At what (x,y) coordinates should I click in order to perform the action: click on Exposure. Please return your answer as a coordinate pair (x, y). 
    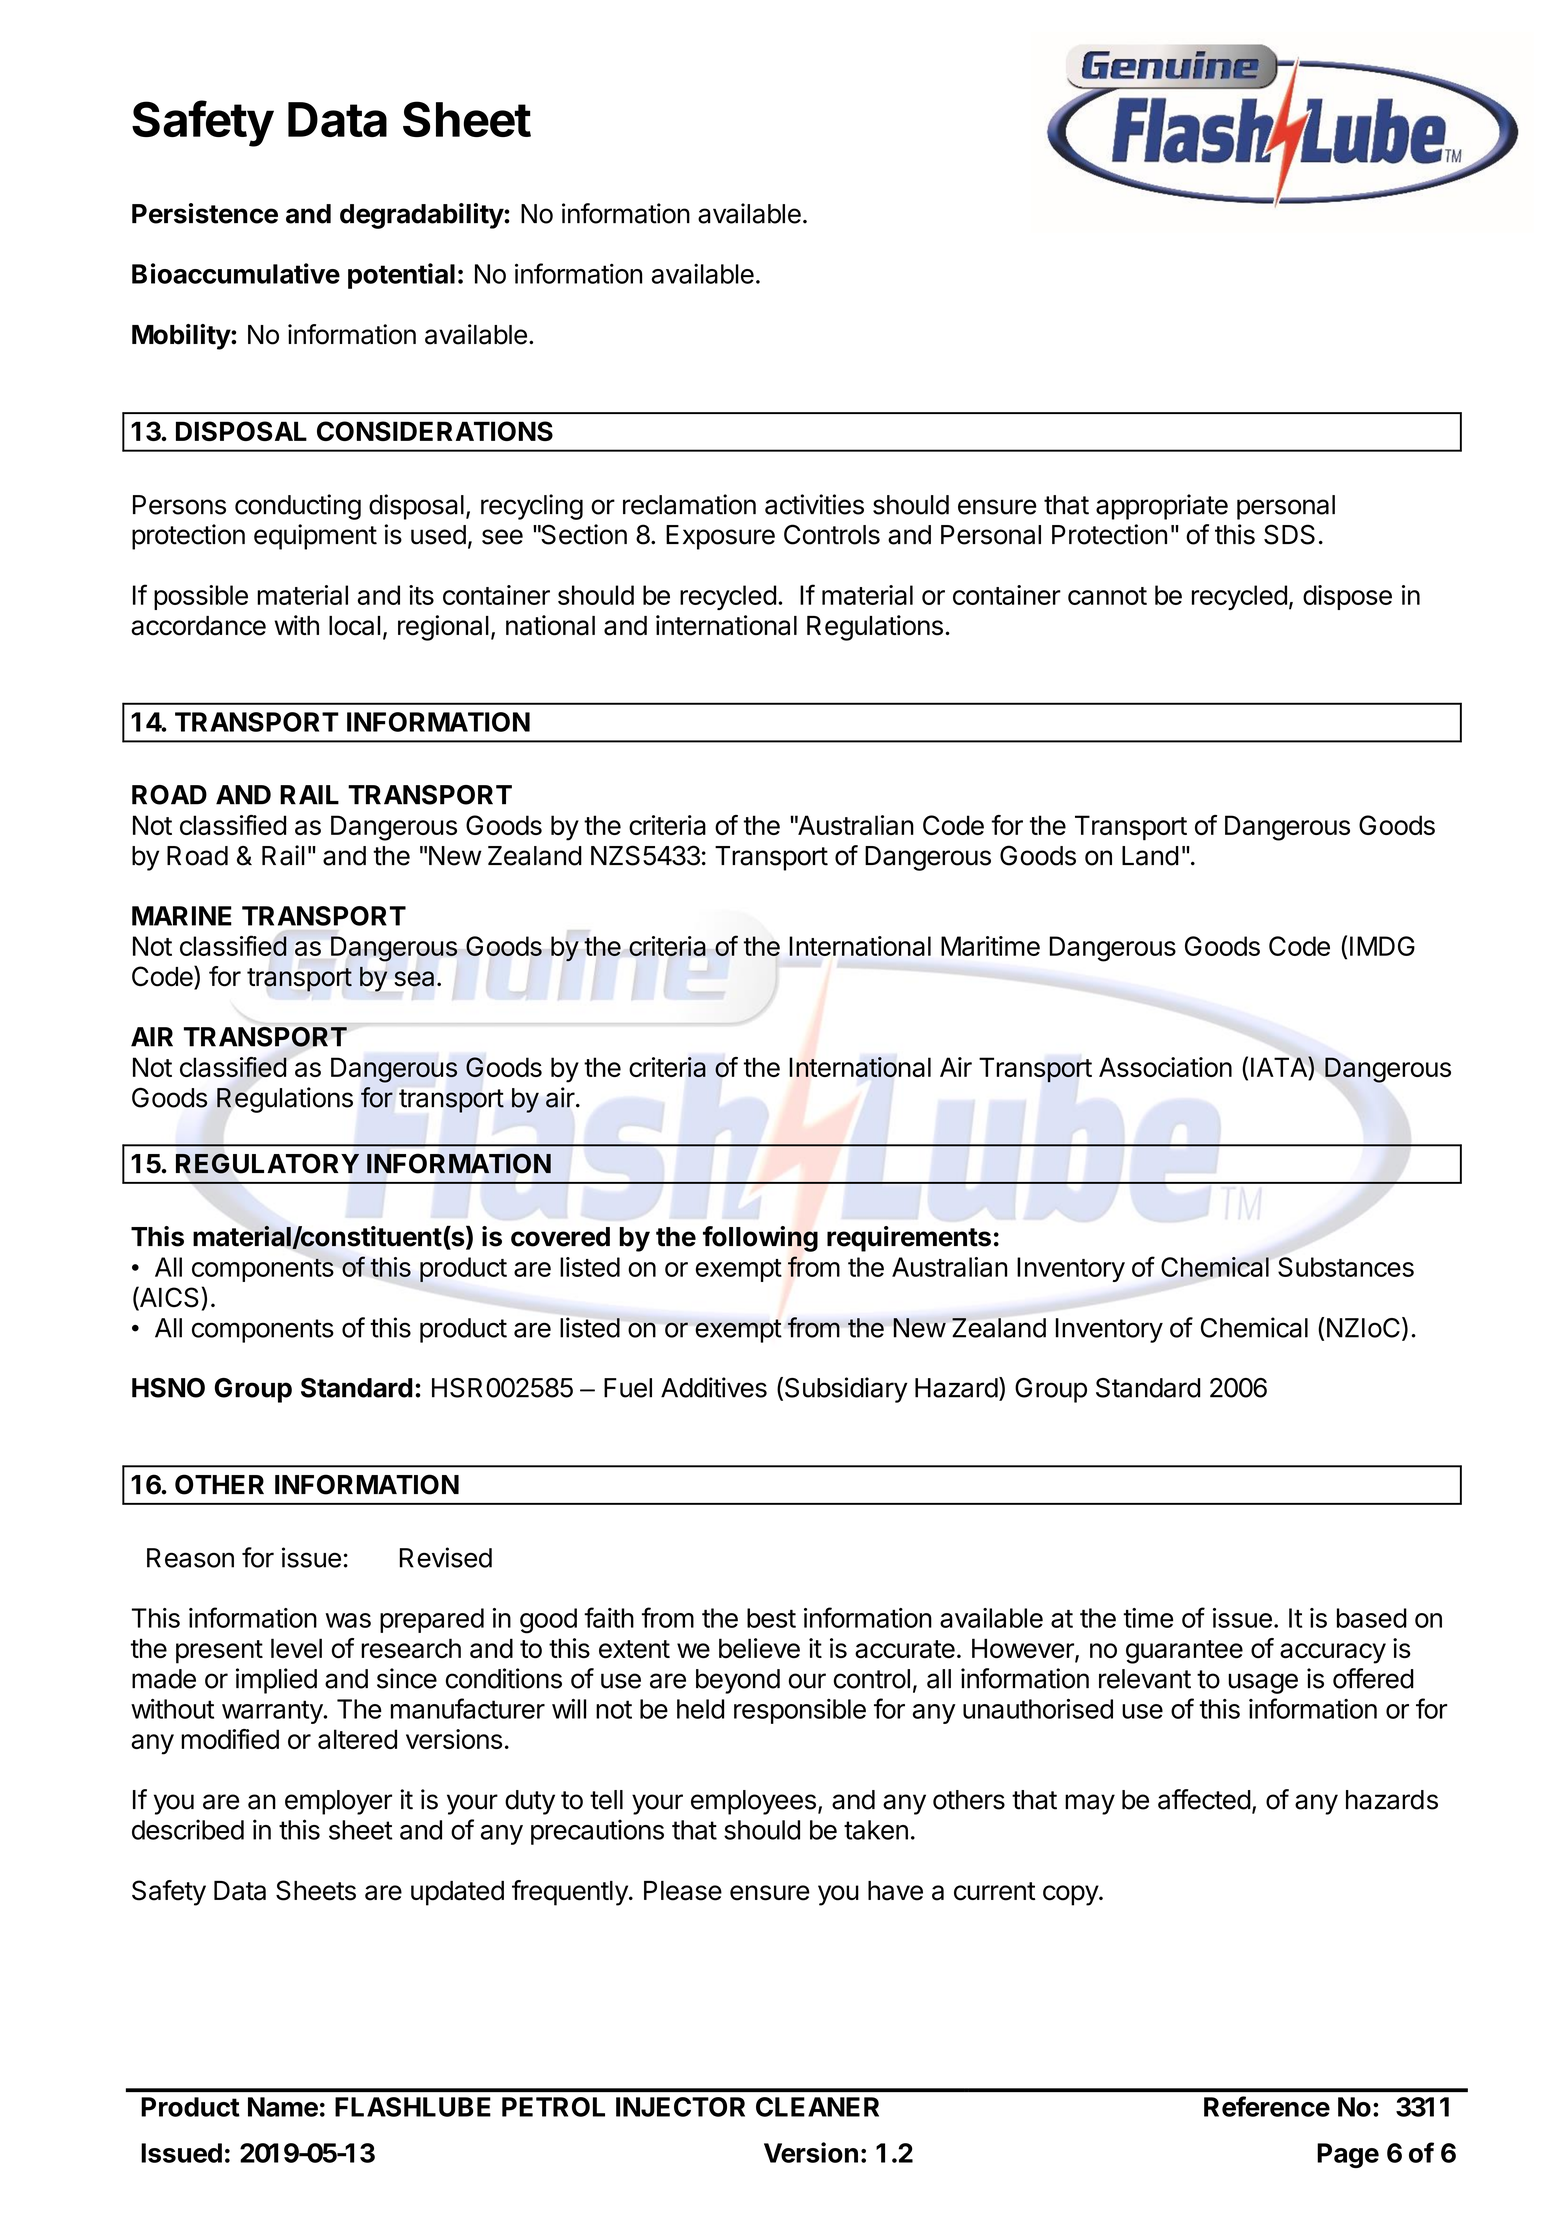
    Looking at the image, I should click on (720, 537).
